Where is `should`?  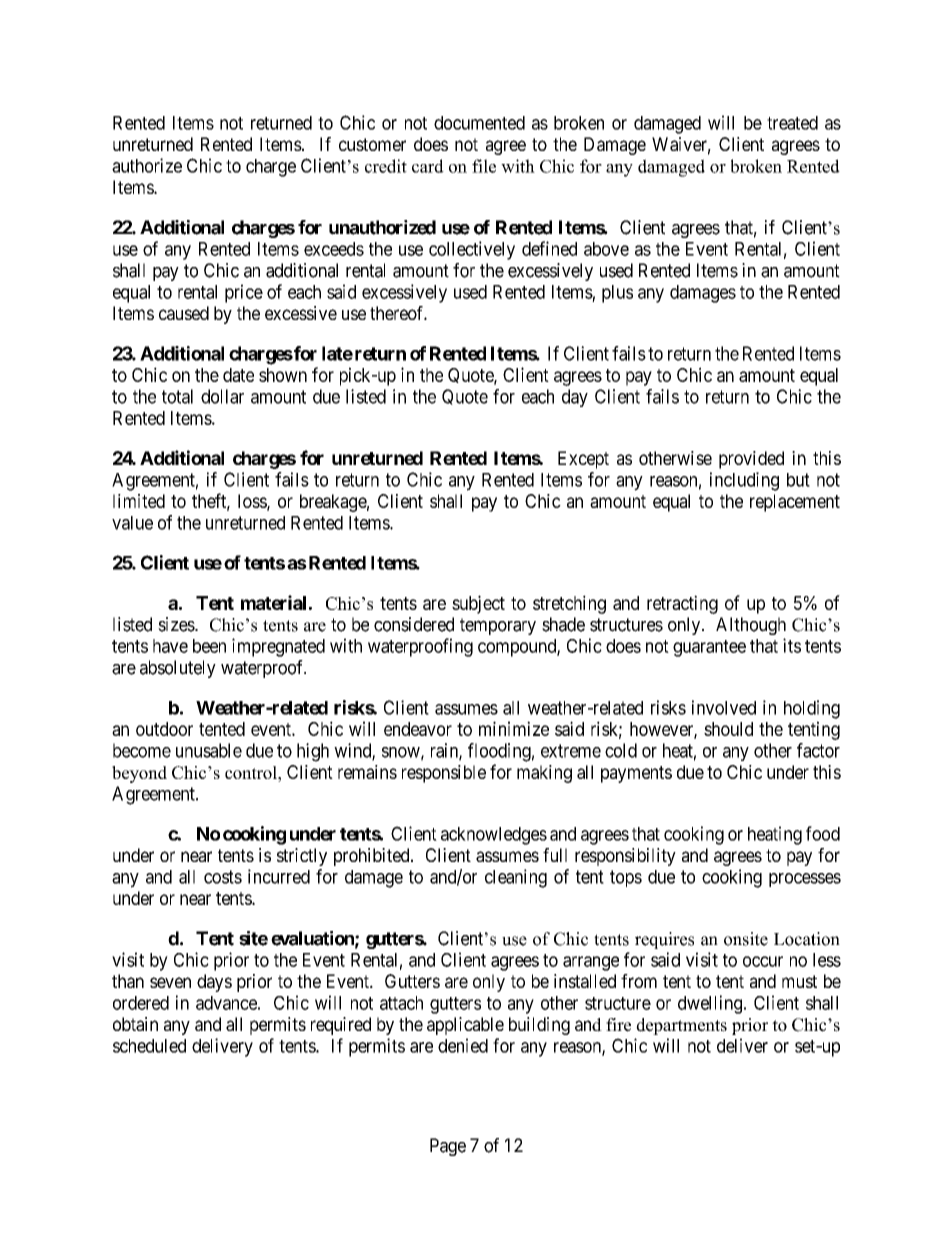
should is located at coordinates (728, 729).
